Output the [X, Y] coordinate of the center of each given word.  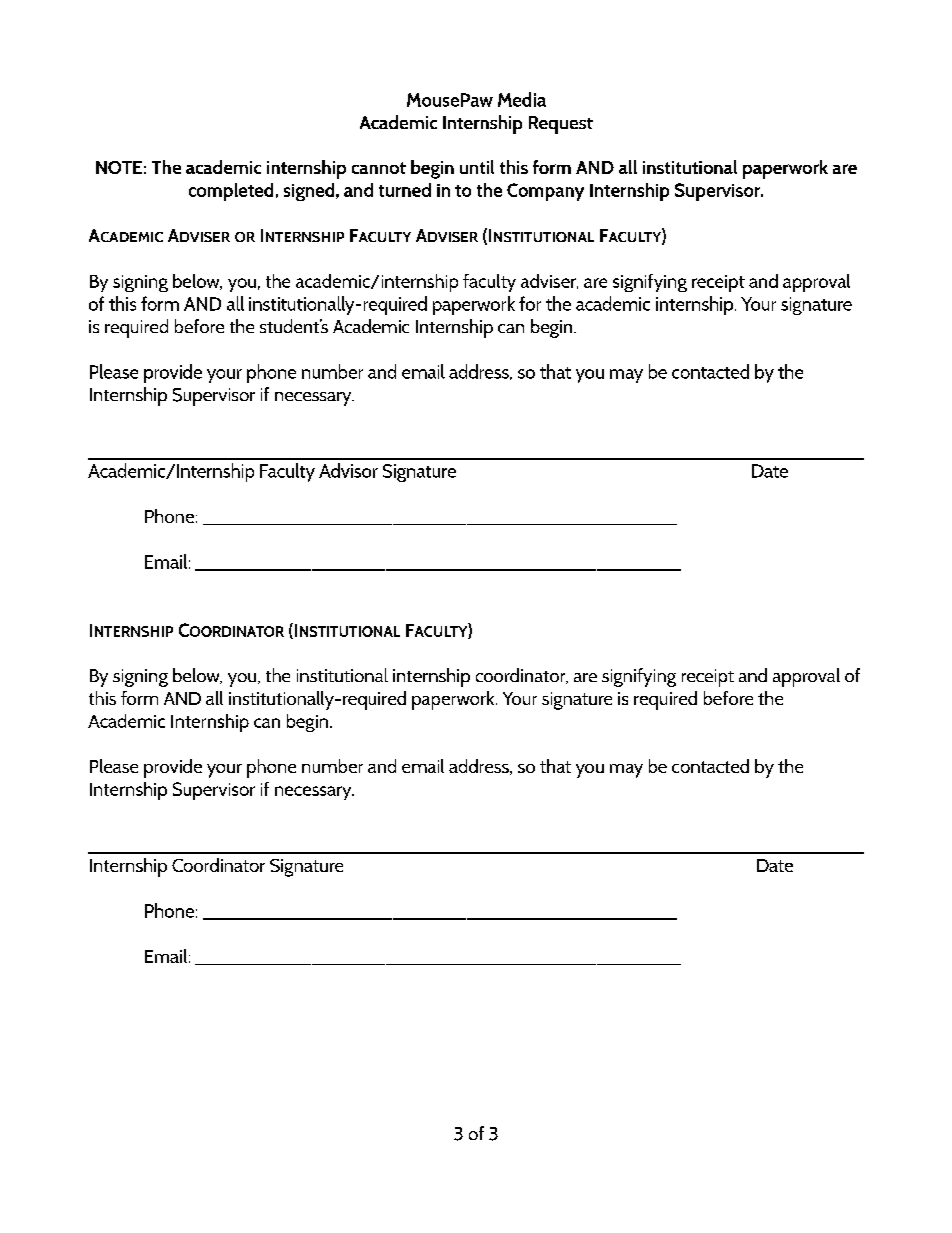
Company [545, 192]
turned [405, 190]
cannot [379, 168]
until [477, 167]
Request [561, 125]
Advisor [348, 470]
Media [522, 99]
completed [231, 192]
